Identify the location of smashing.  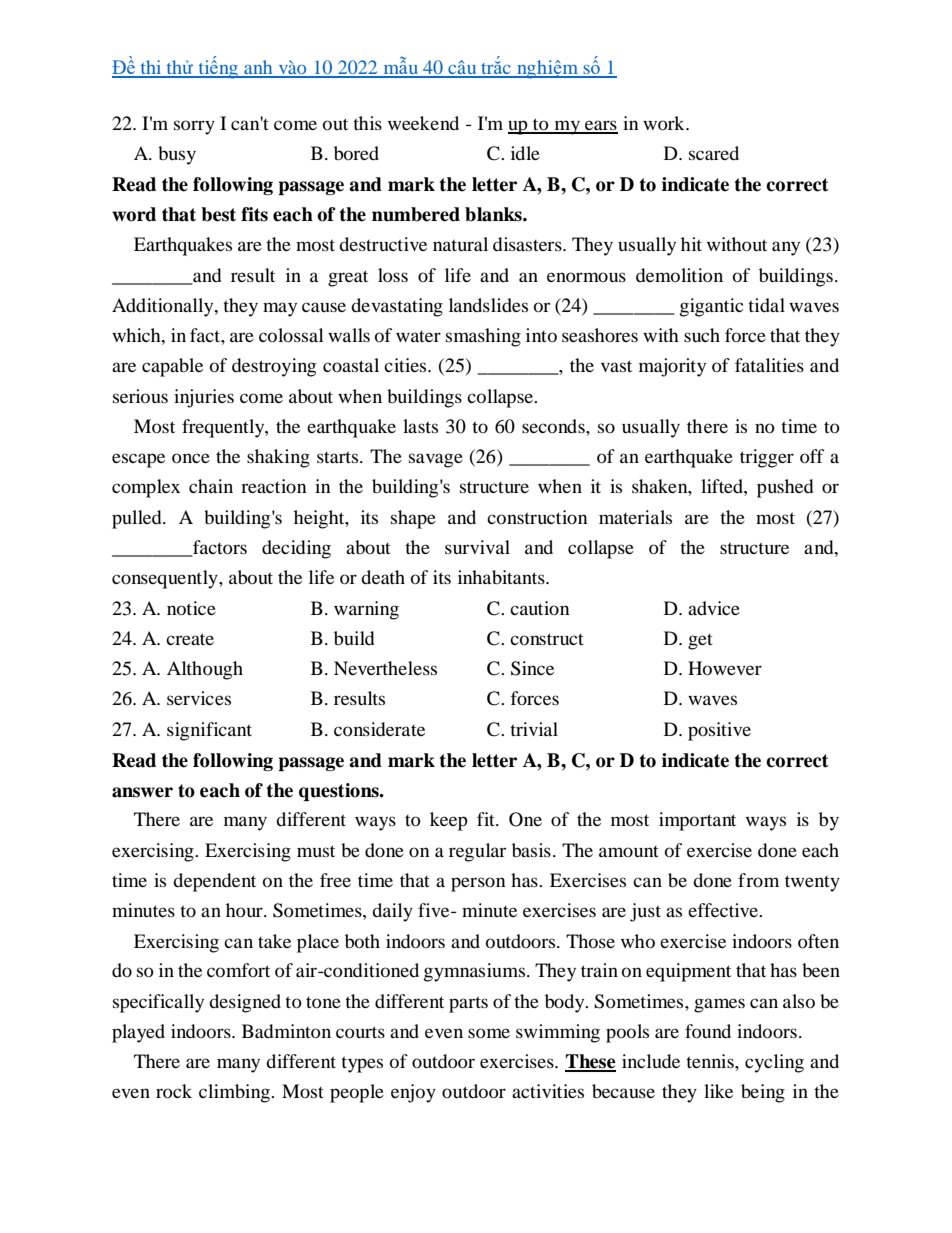
(483, 337).
